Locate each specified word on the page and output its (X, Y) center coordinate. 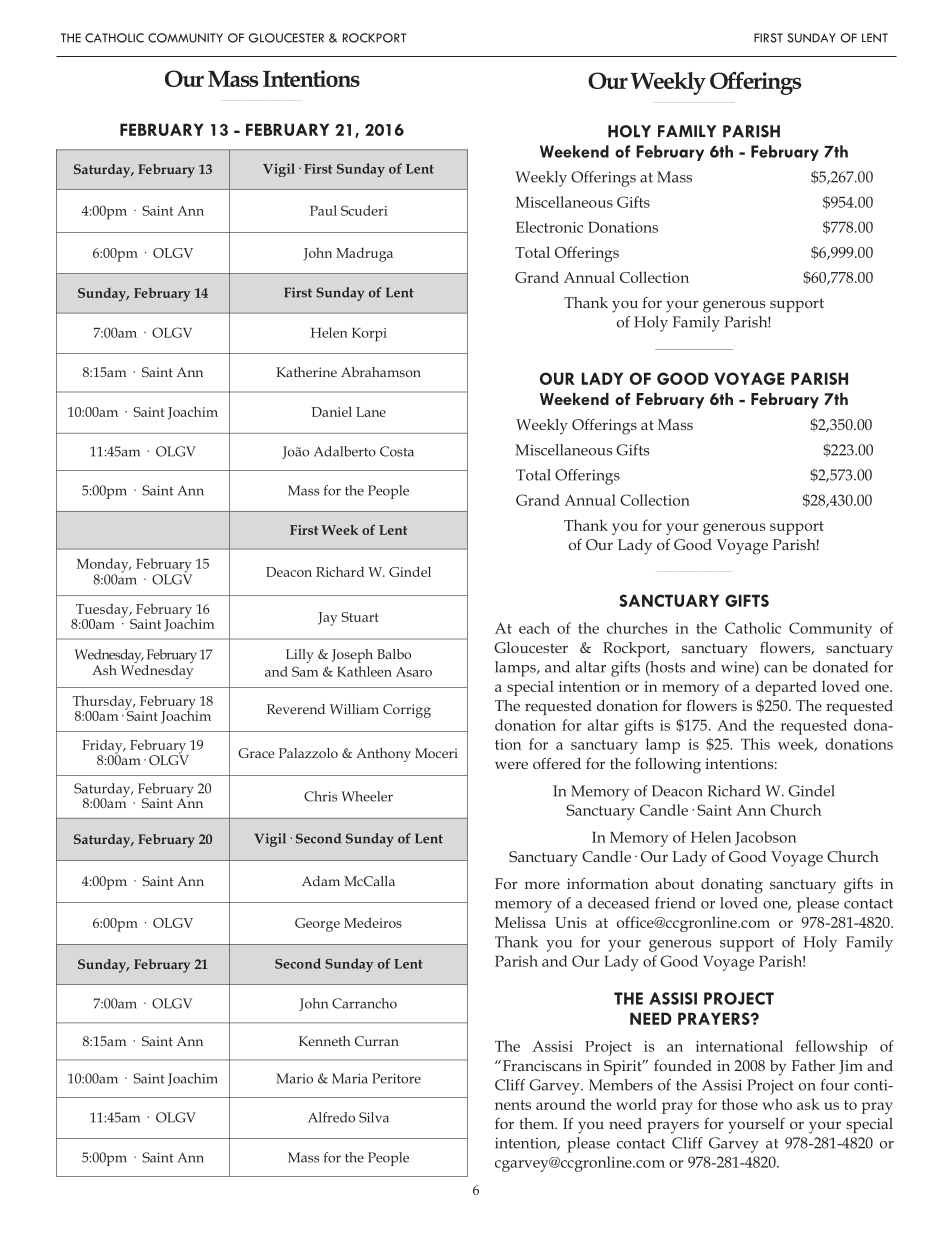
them (538, 1123)
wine (738, 667)
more (542, 885)
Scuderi (364, 210)
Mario (294, 1078)
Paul (323, 210)
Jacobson (765, 838)
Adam (321, 881)
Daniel (332, 411)
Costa (397, 451)
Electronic (549, 227)
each (534, 628)
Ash (104, 670)
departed (786, 688)
